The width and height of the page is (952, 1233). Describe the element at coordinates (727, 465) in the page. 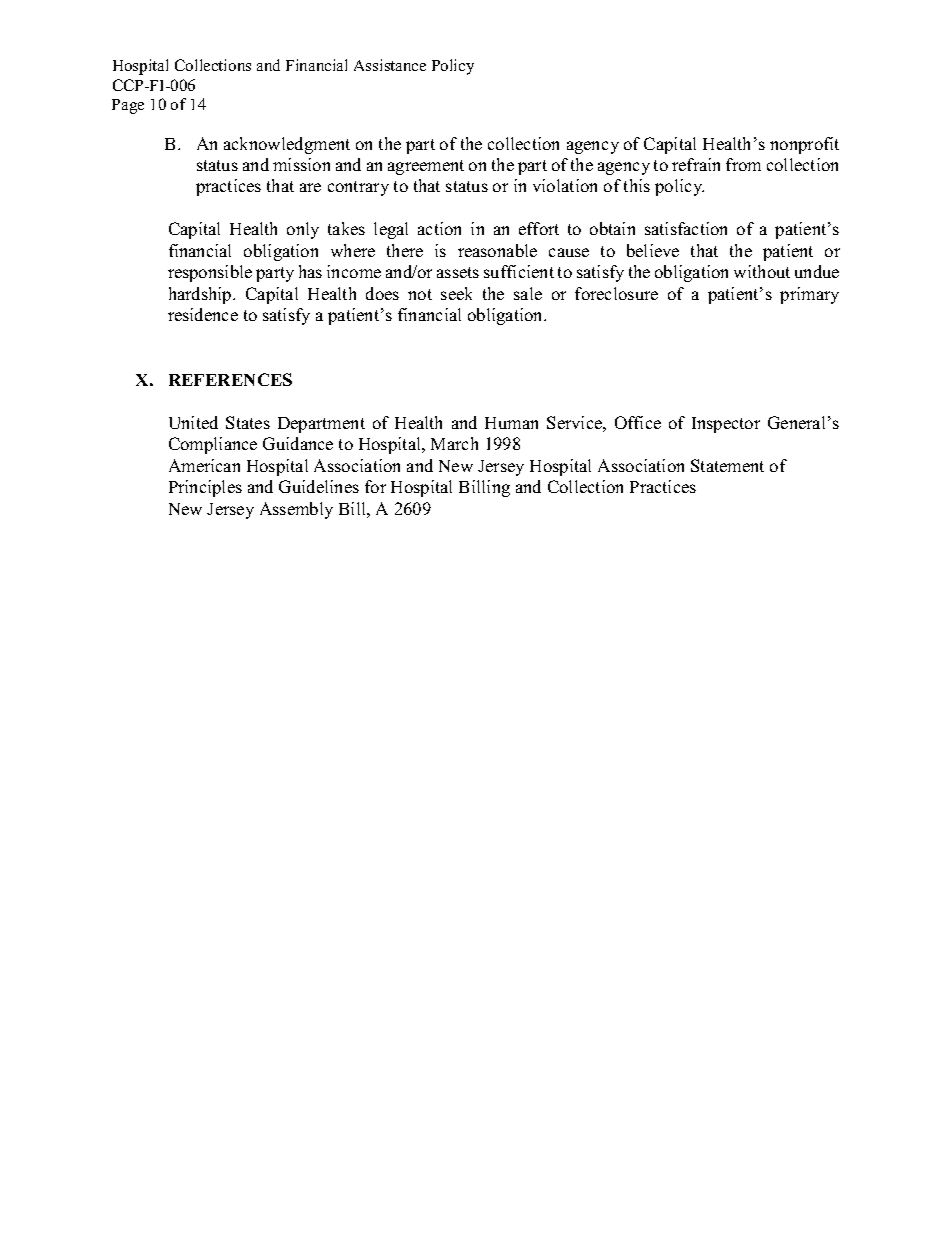

I see `Statement` at that location.
